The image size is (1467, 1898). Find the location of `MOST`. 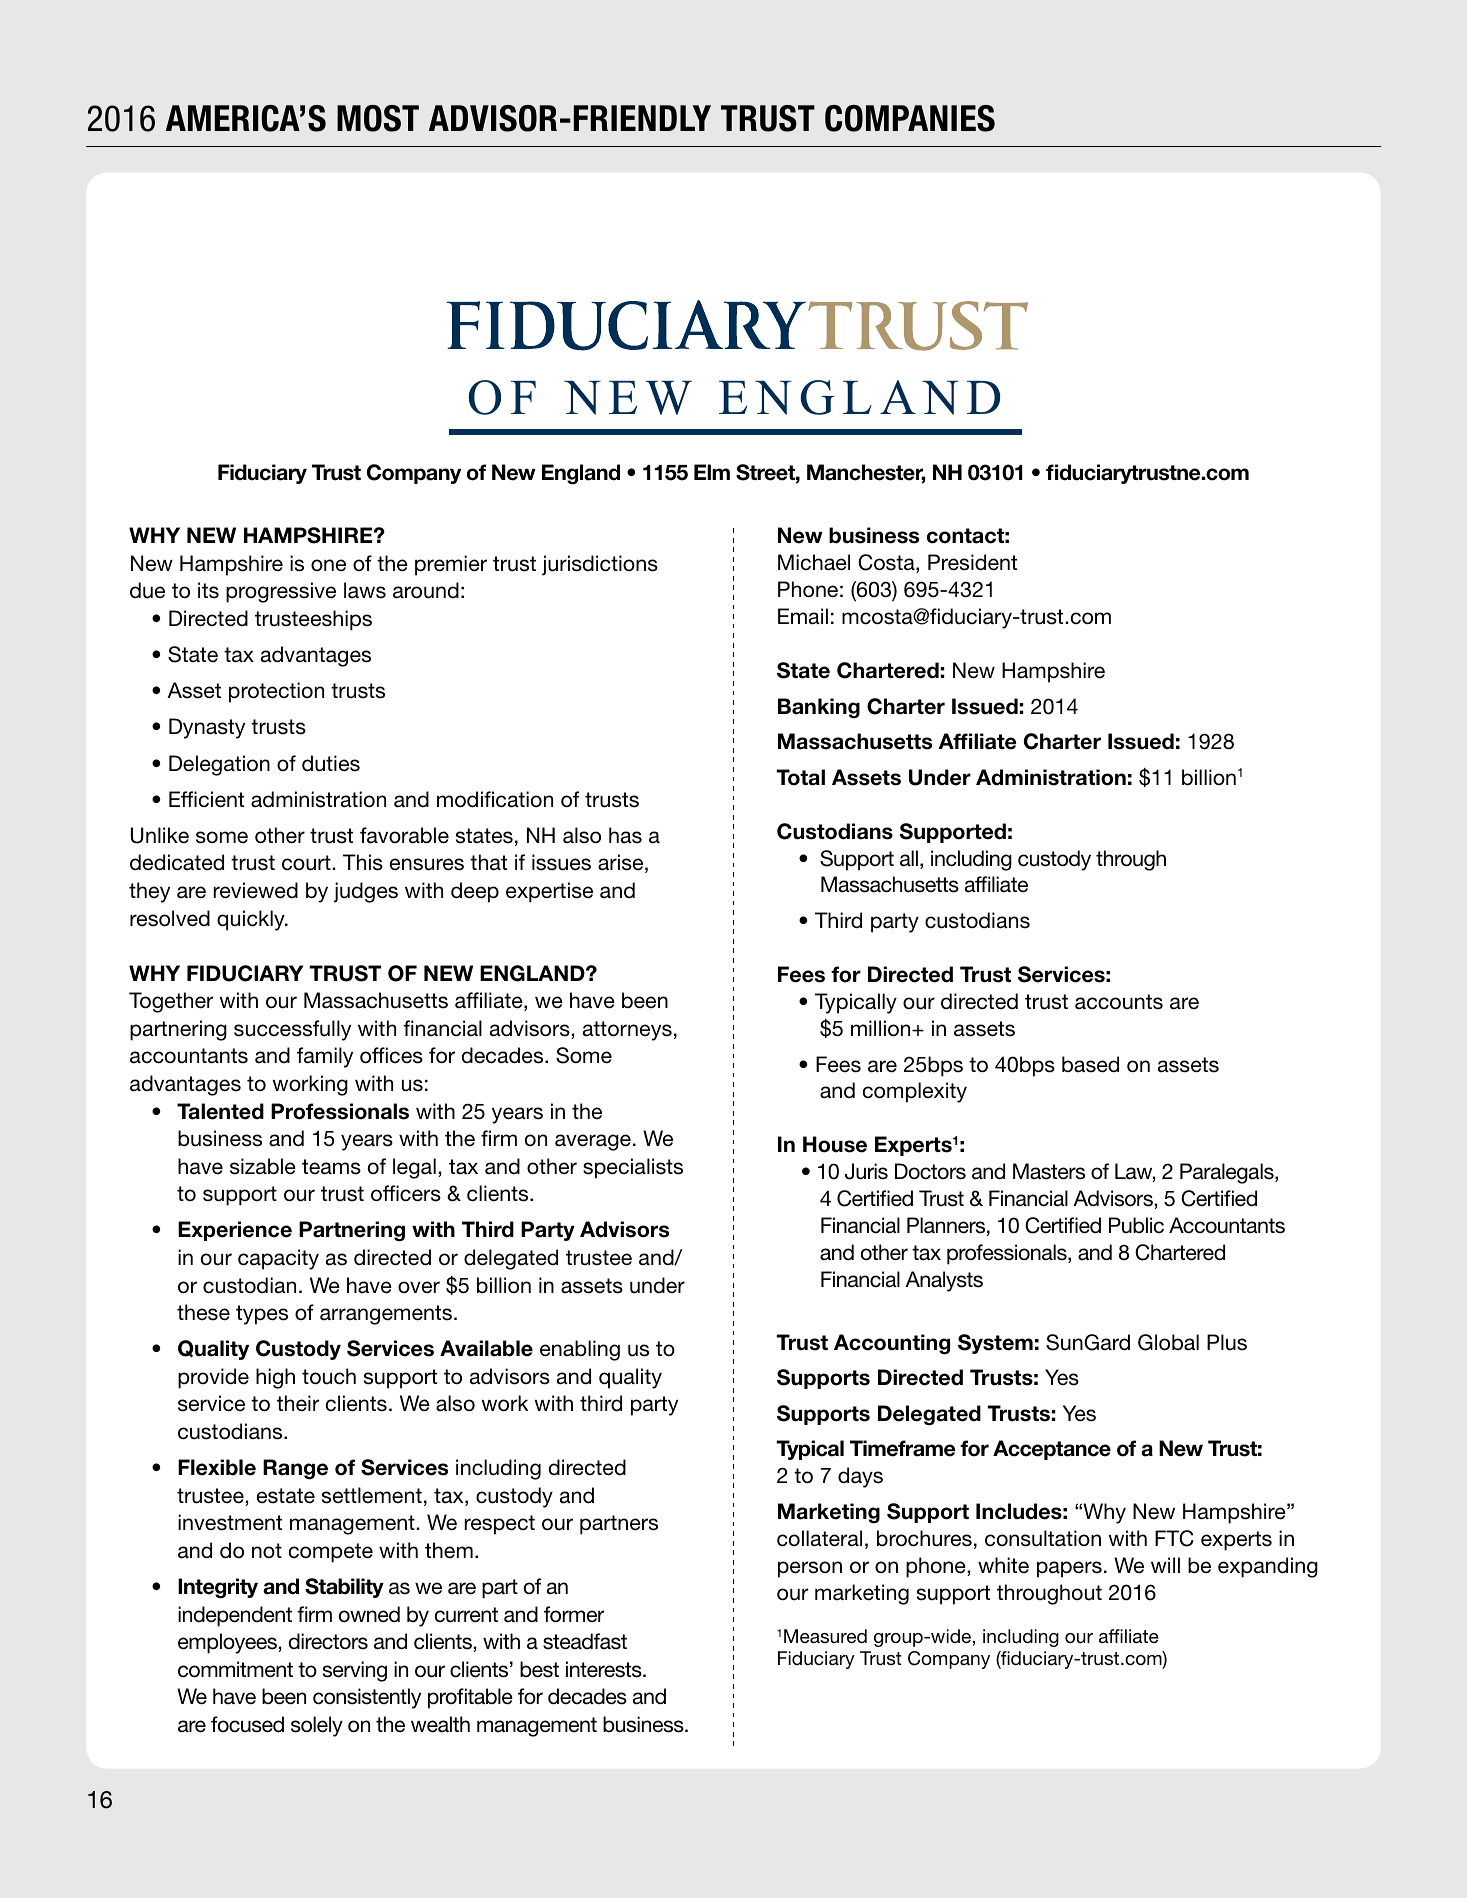

MOST is located at coordinates (378, 118).
